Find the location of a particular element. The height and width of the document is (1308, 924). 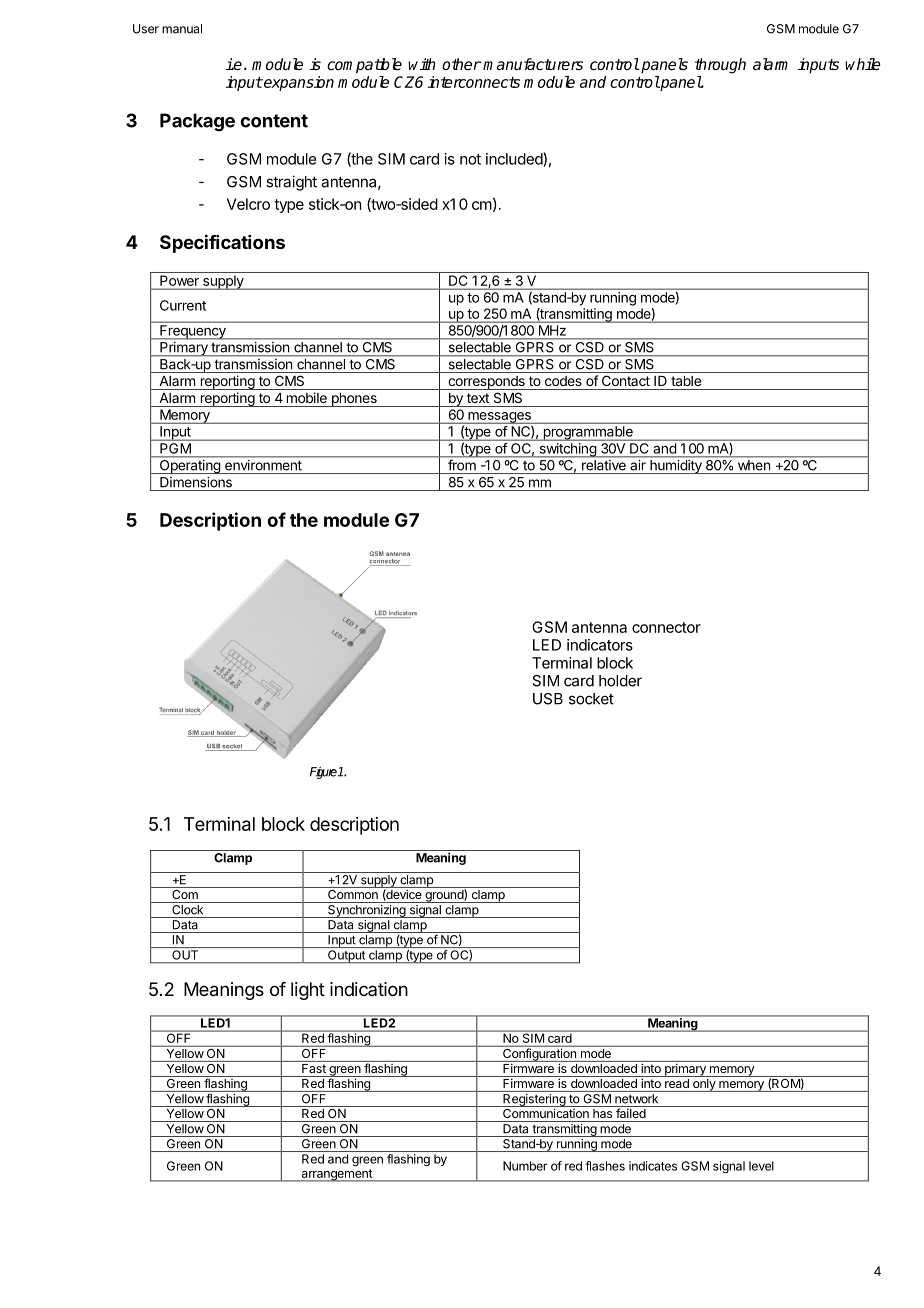

holder is located at coordinates (620, 681).
